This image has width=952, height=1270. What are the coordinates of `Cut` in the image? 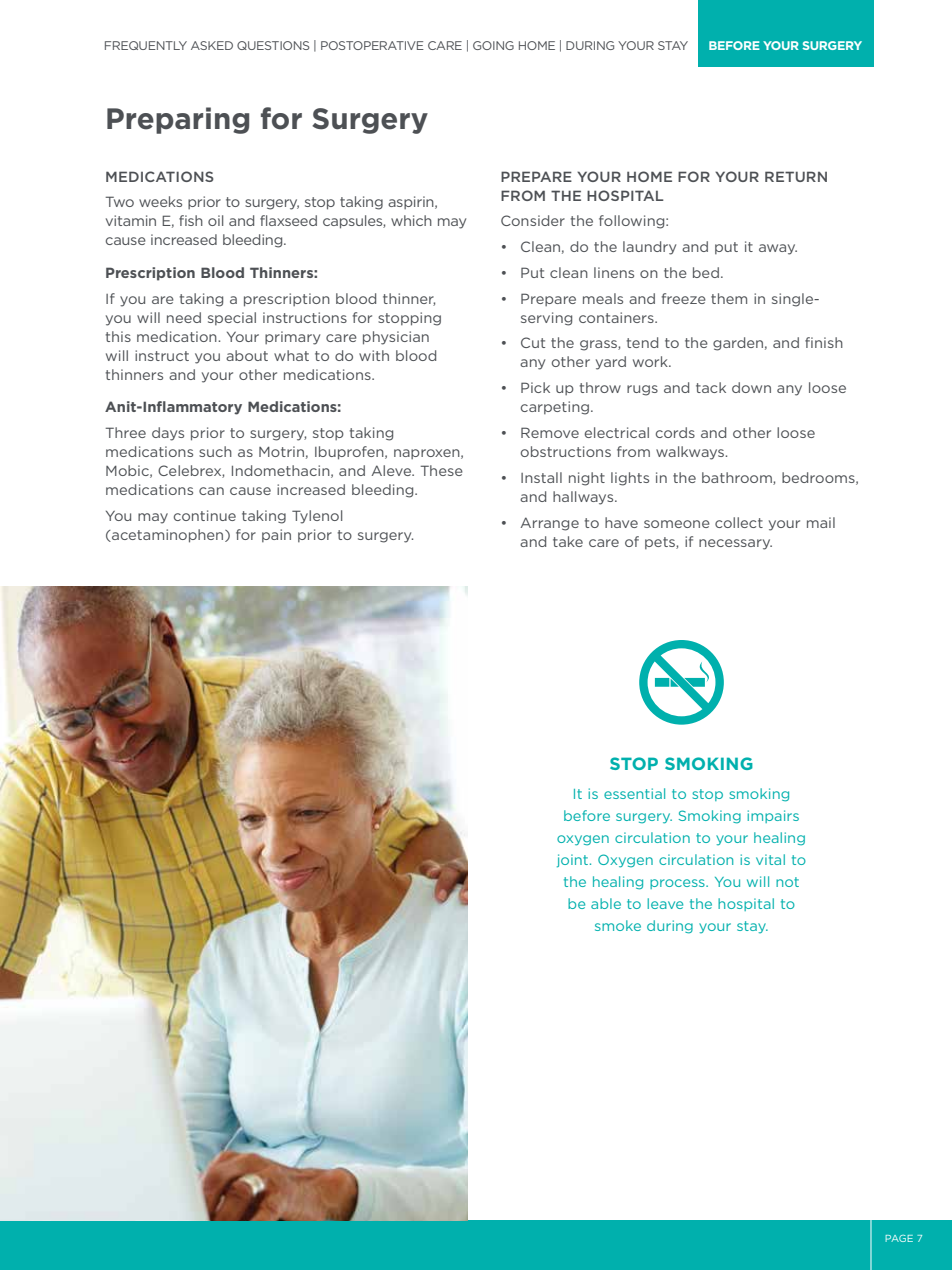 It's located at (533, 342).
